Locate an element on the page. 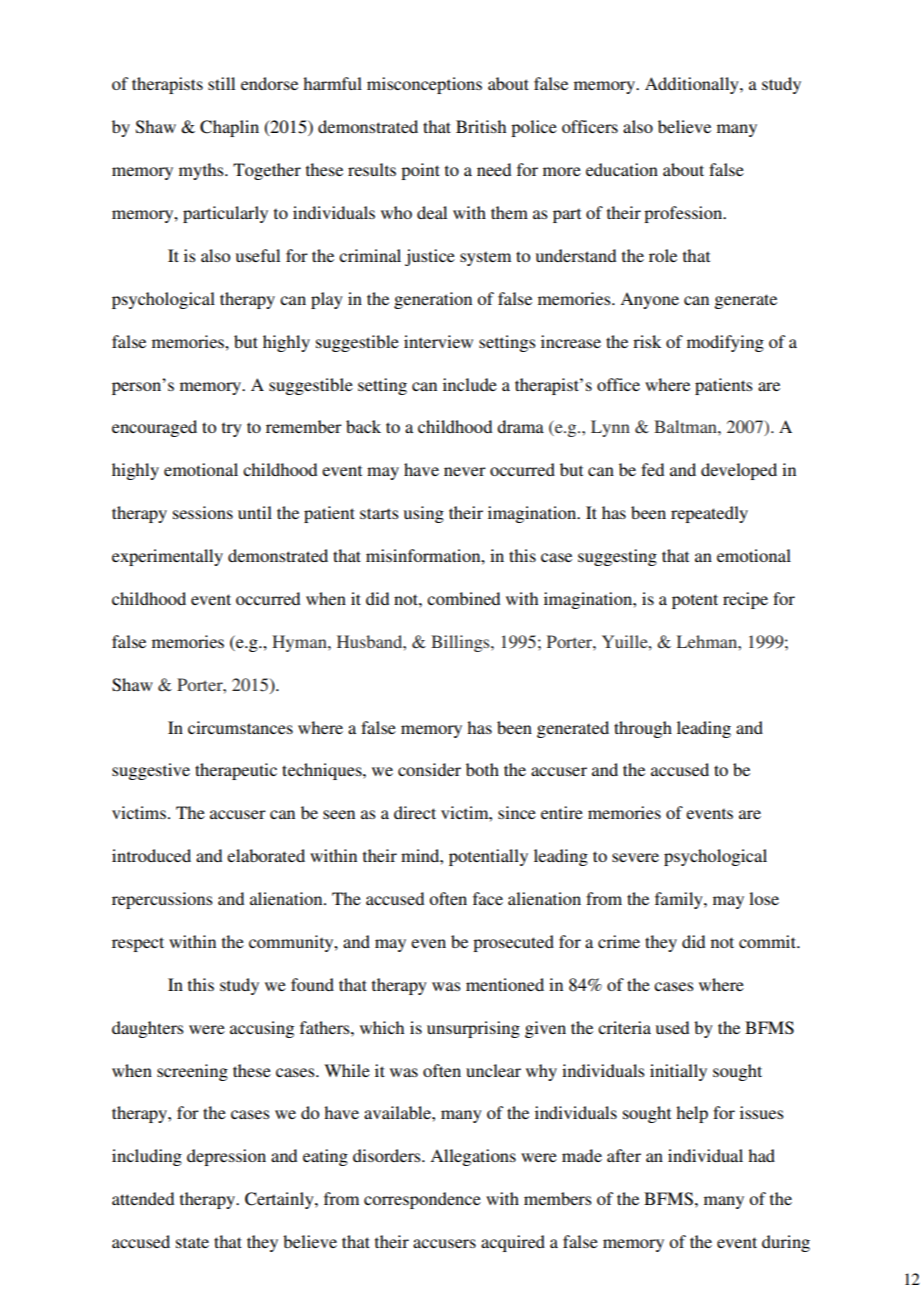 This image has width=924, height=1308. Billings is located at coordinates (461, 643).
